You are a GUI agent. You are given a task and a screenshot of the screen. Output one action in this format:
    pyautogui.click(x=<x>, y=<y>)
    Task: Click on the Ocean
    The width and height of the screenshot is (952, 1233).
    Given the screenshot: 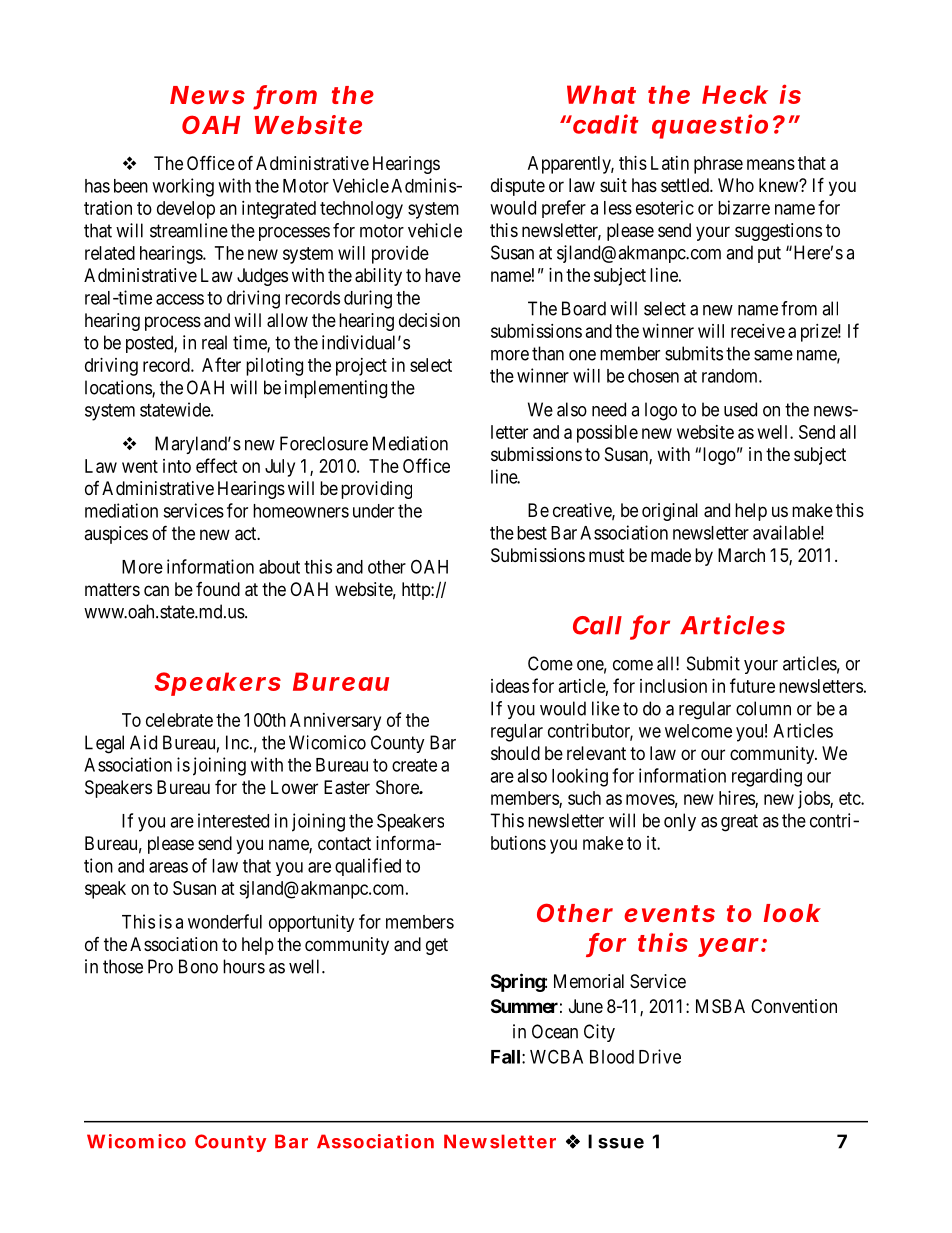 What is the action you would take?
    pyautogui.click(x=555, y=1031)
